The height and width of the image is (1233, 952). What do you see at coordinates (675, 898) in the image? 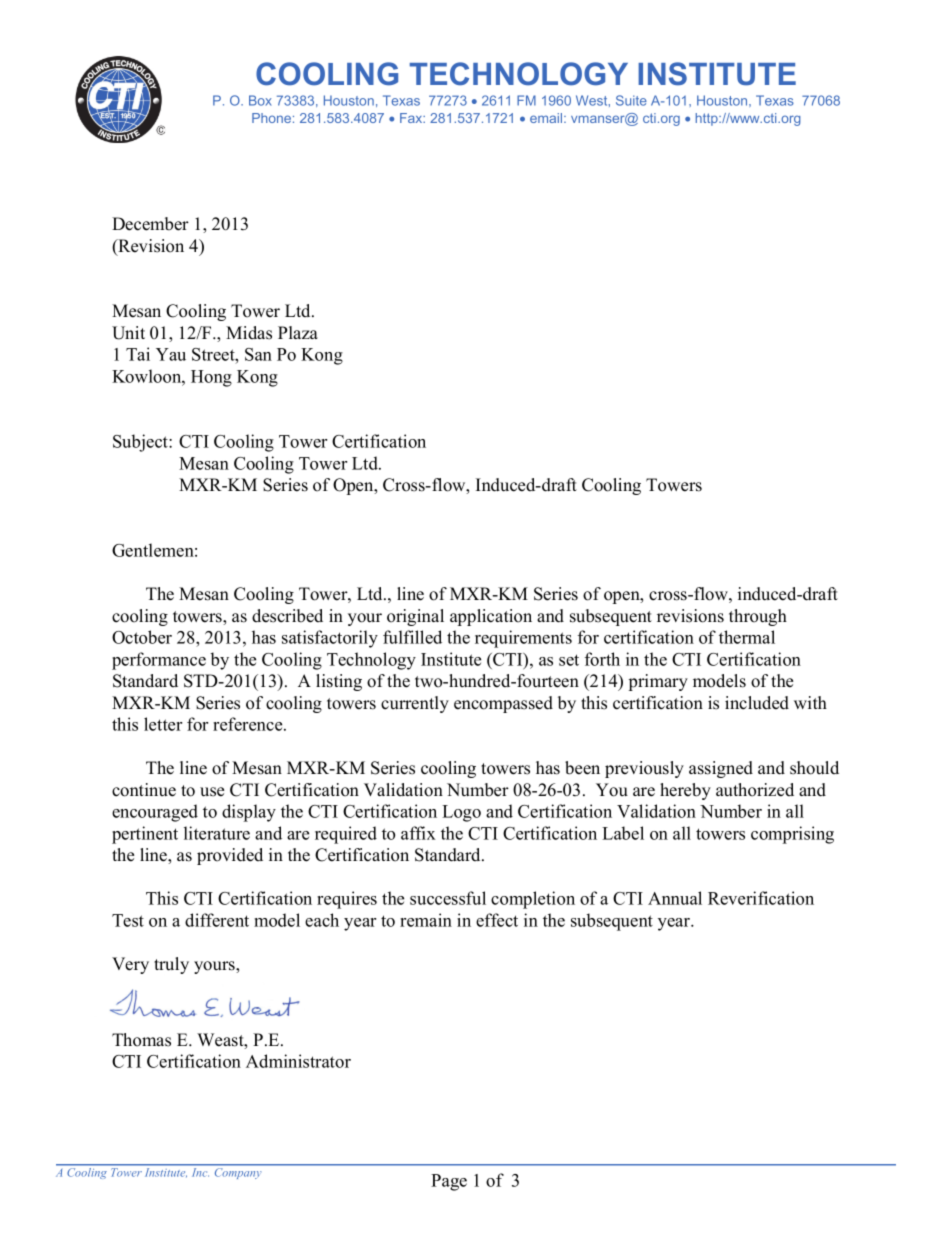
I see `Annual` at bounding box center [675, 898].
